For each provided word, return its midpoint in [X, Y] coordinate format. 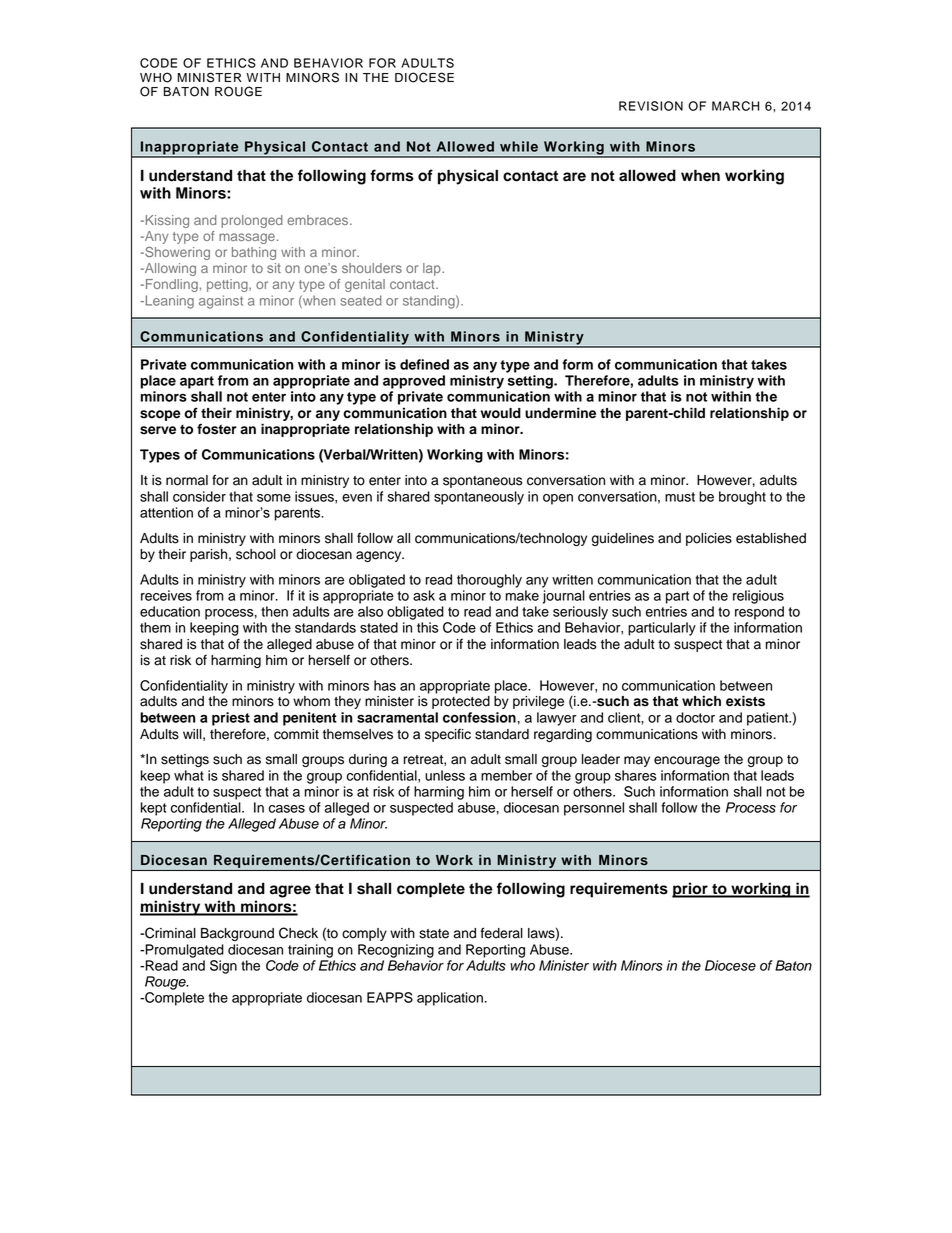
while [519, 146]
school [256, 554]
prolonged [252, 221]
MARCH [735, 106]
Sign [223, 967]
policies [709, 539]
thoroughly [489, 581]
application [450, 999]
